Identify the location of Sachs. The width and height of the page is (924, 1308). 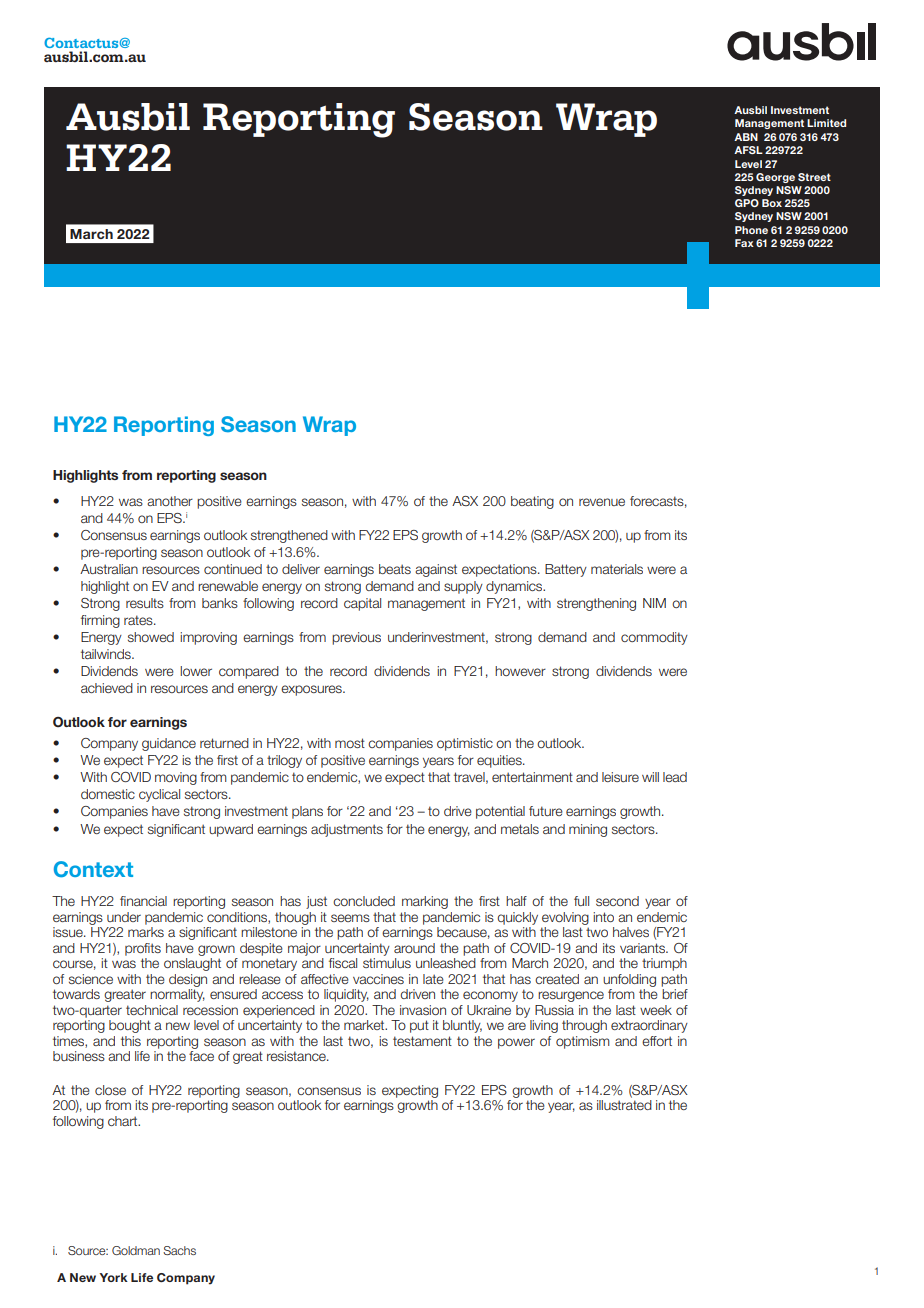
(179, 1250).
